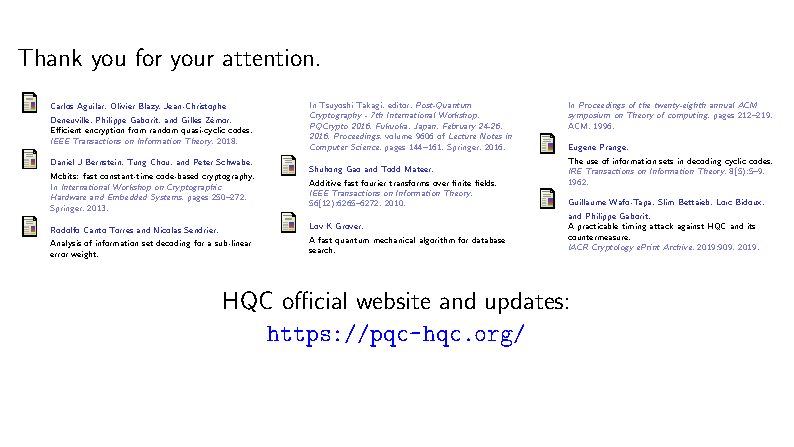 The height and width of the screenshot is (447, 794). What do you see at coordinates (192, 62) in the screenshot?
I see `your` at bounding box center [192, 62].
